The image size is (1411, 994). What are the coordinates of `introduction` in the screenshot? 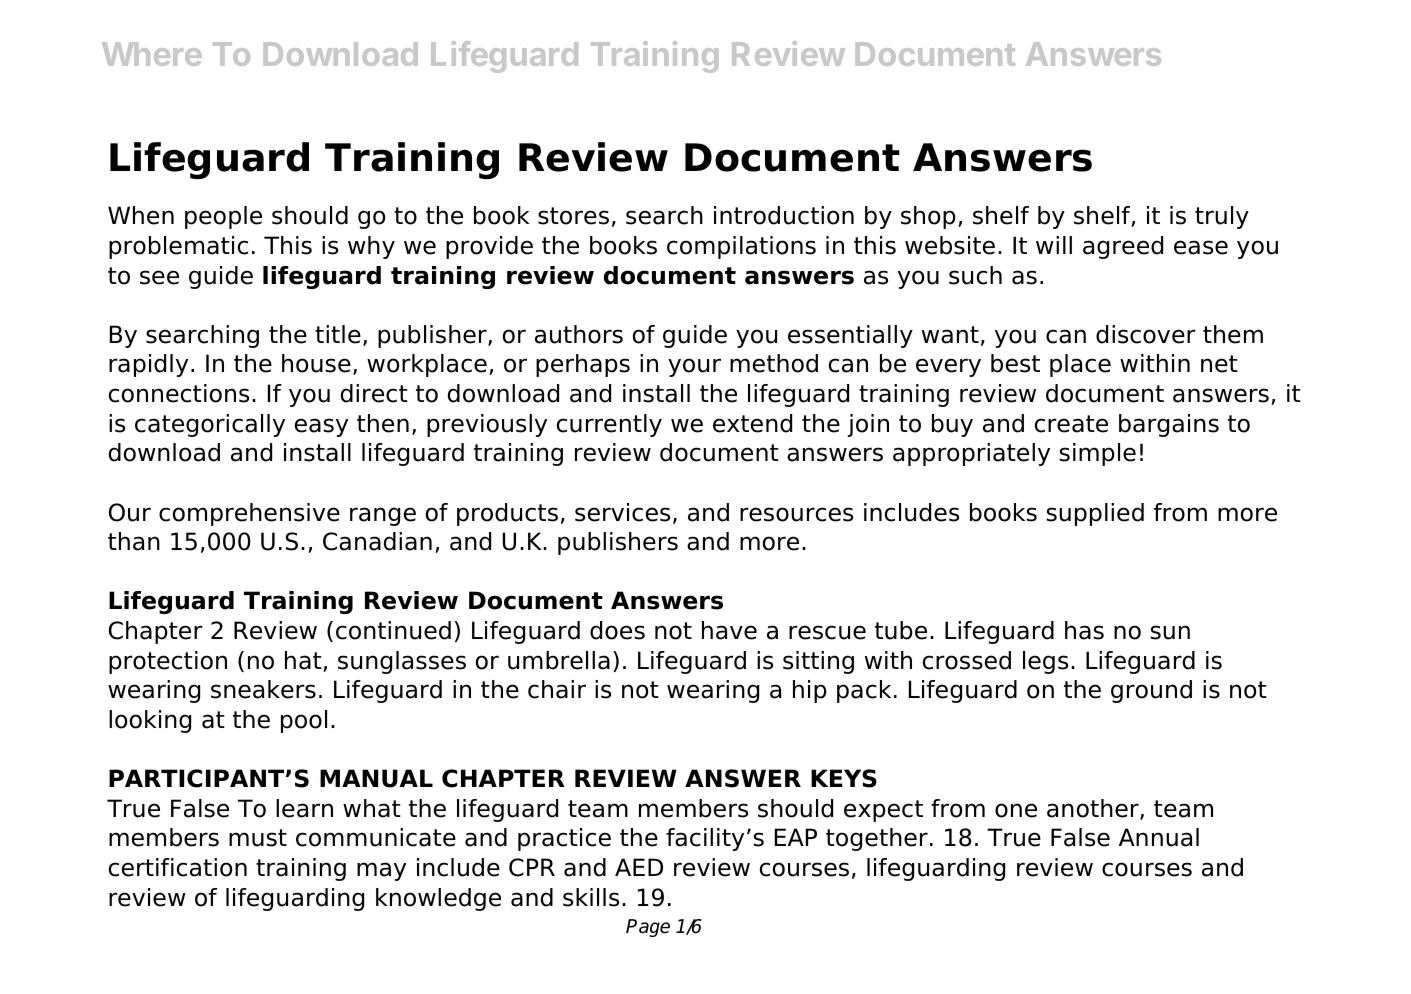 It's located at (784, 215).
